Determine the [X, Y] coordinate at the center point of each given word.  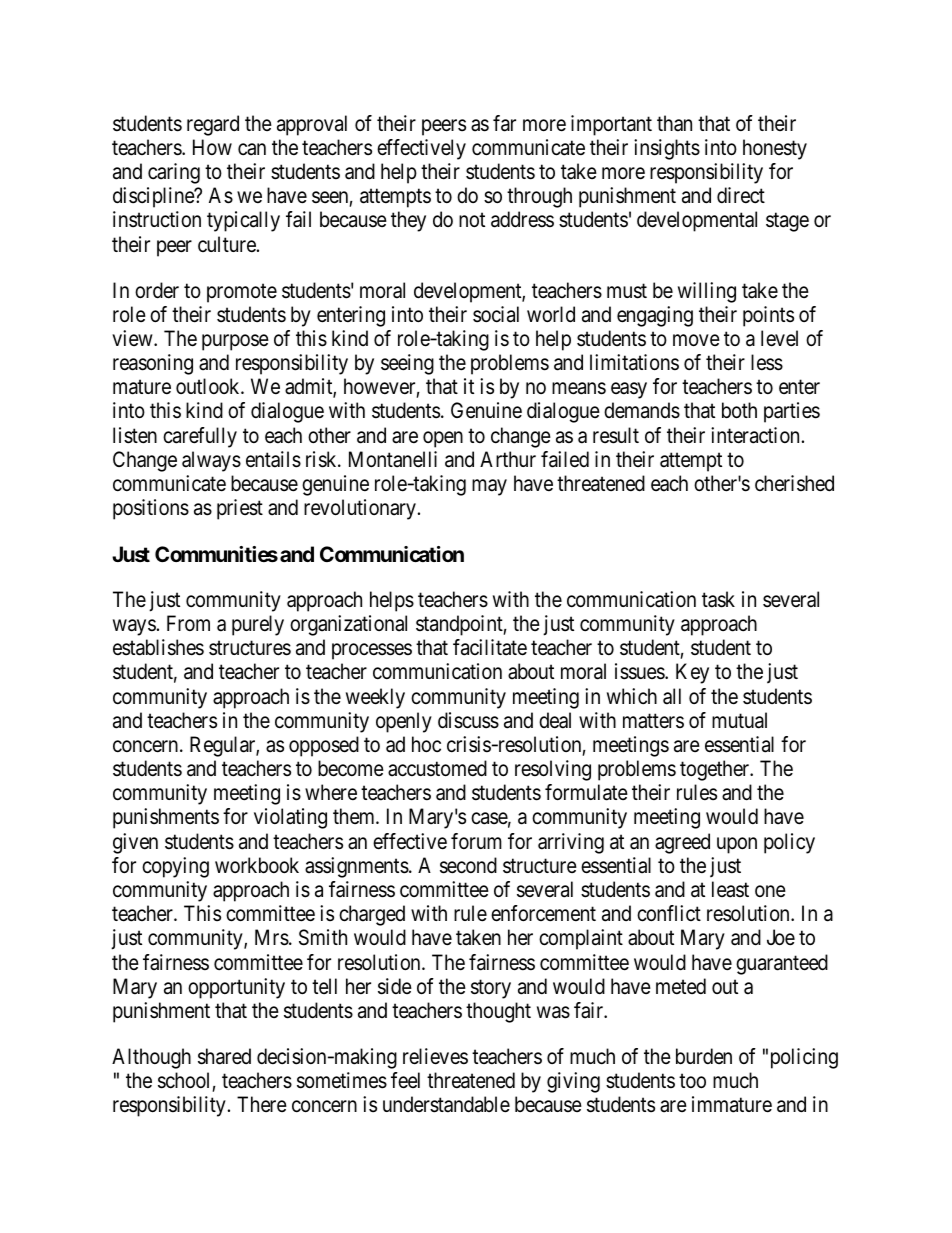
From [188, 623]
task [718, 599]
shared [224, 1056]
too [692, 1081]
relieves [435, 1056]
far [504, 123]
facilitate [490, 647]
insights [667, 149]
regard [213, 125]
